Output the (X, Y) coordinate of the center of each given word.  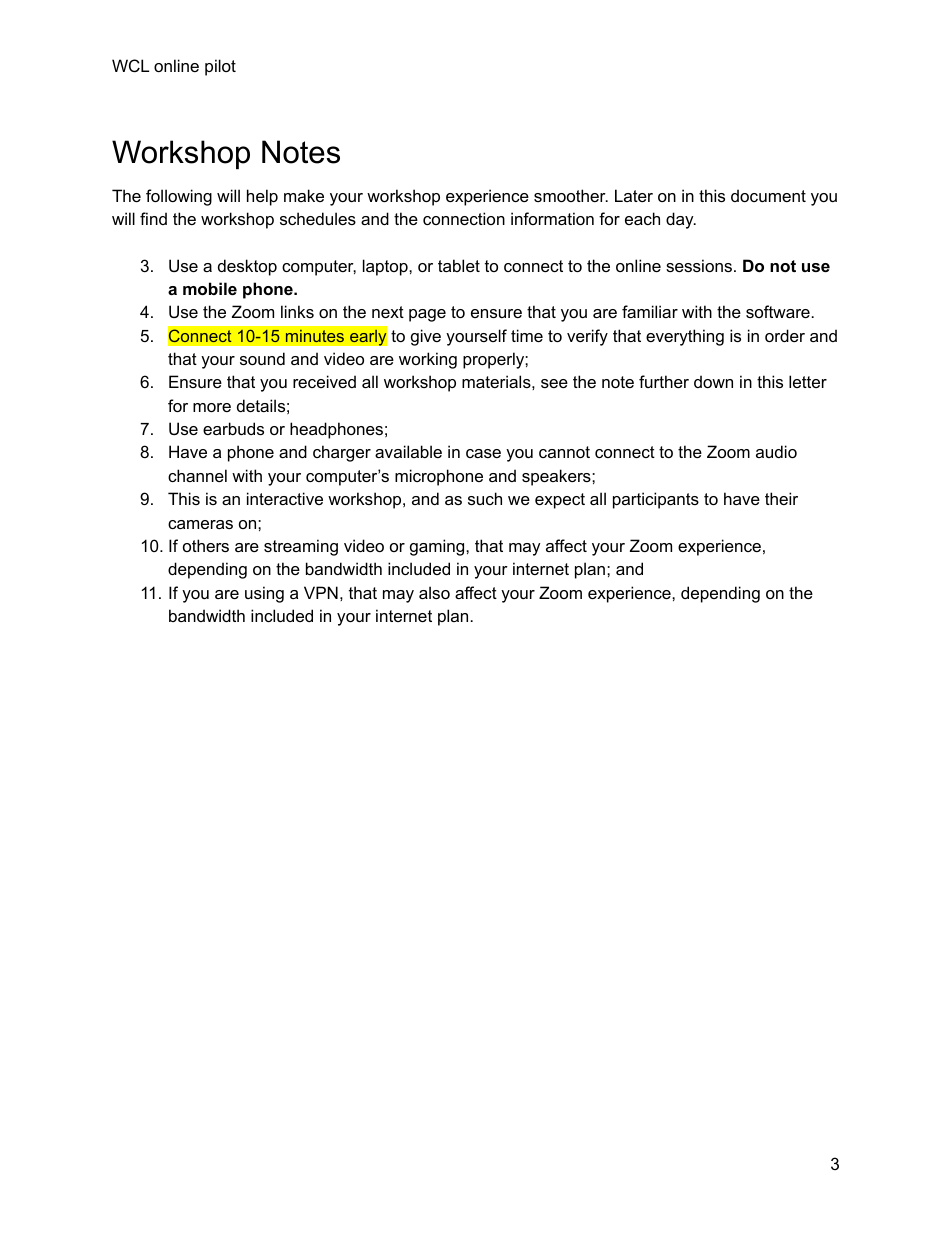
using (264, 594)
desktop (247, 267)
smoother (571, 195)
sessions (699, 265)
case (483, 453)
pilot (220, 67)
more (212, 407)
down (713, 381)
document (768, 195)
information (552, 218)
